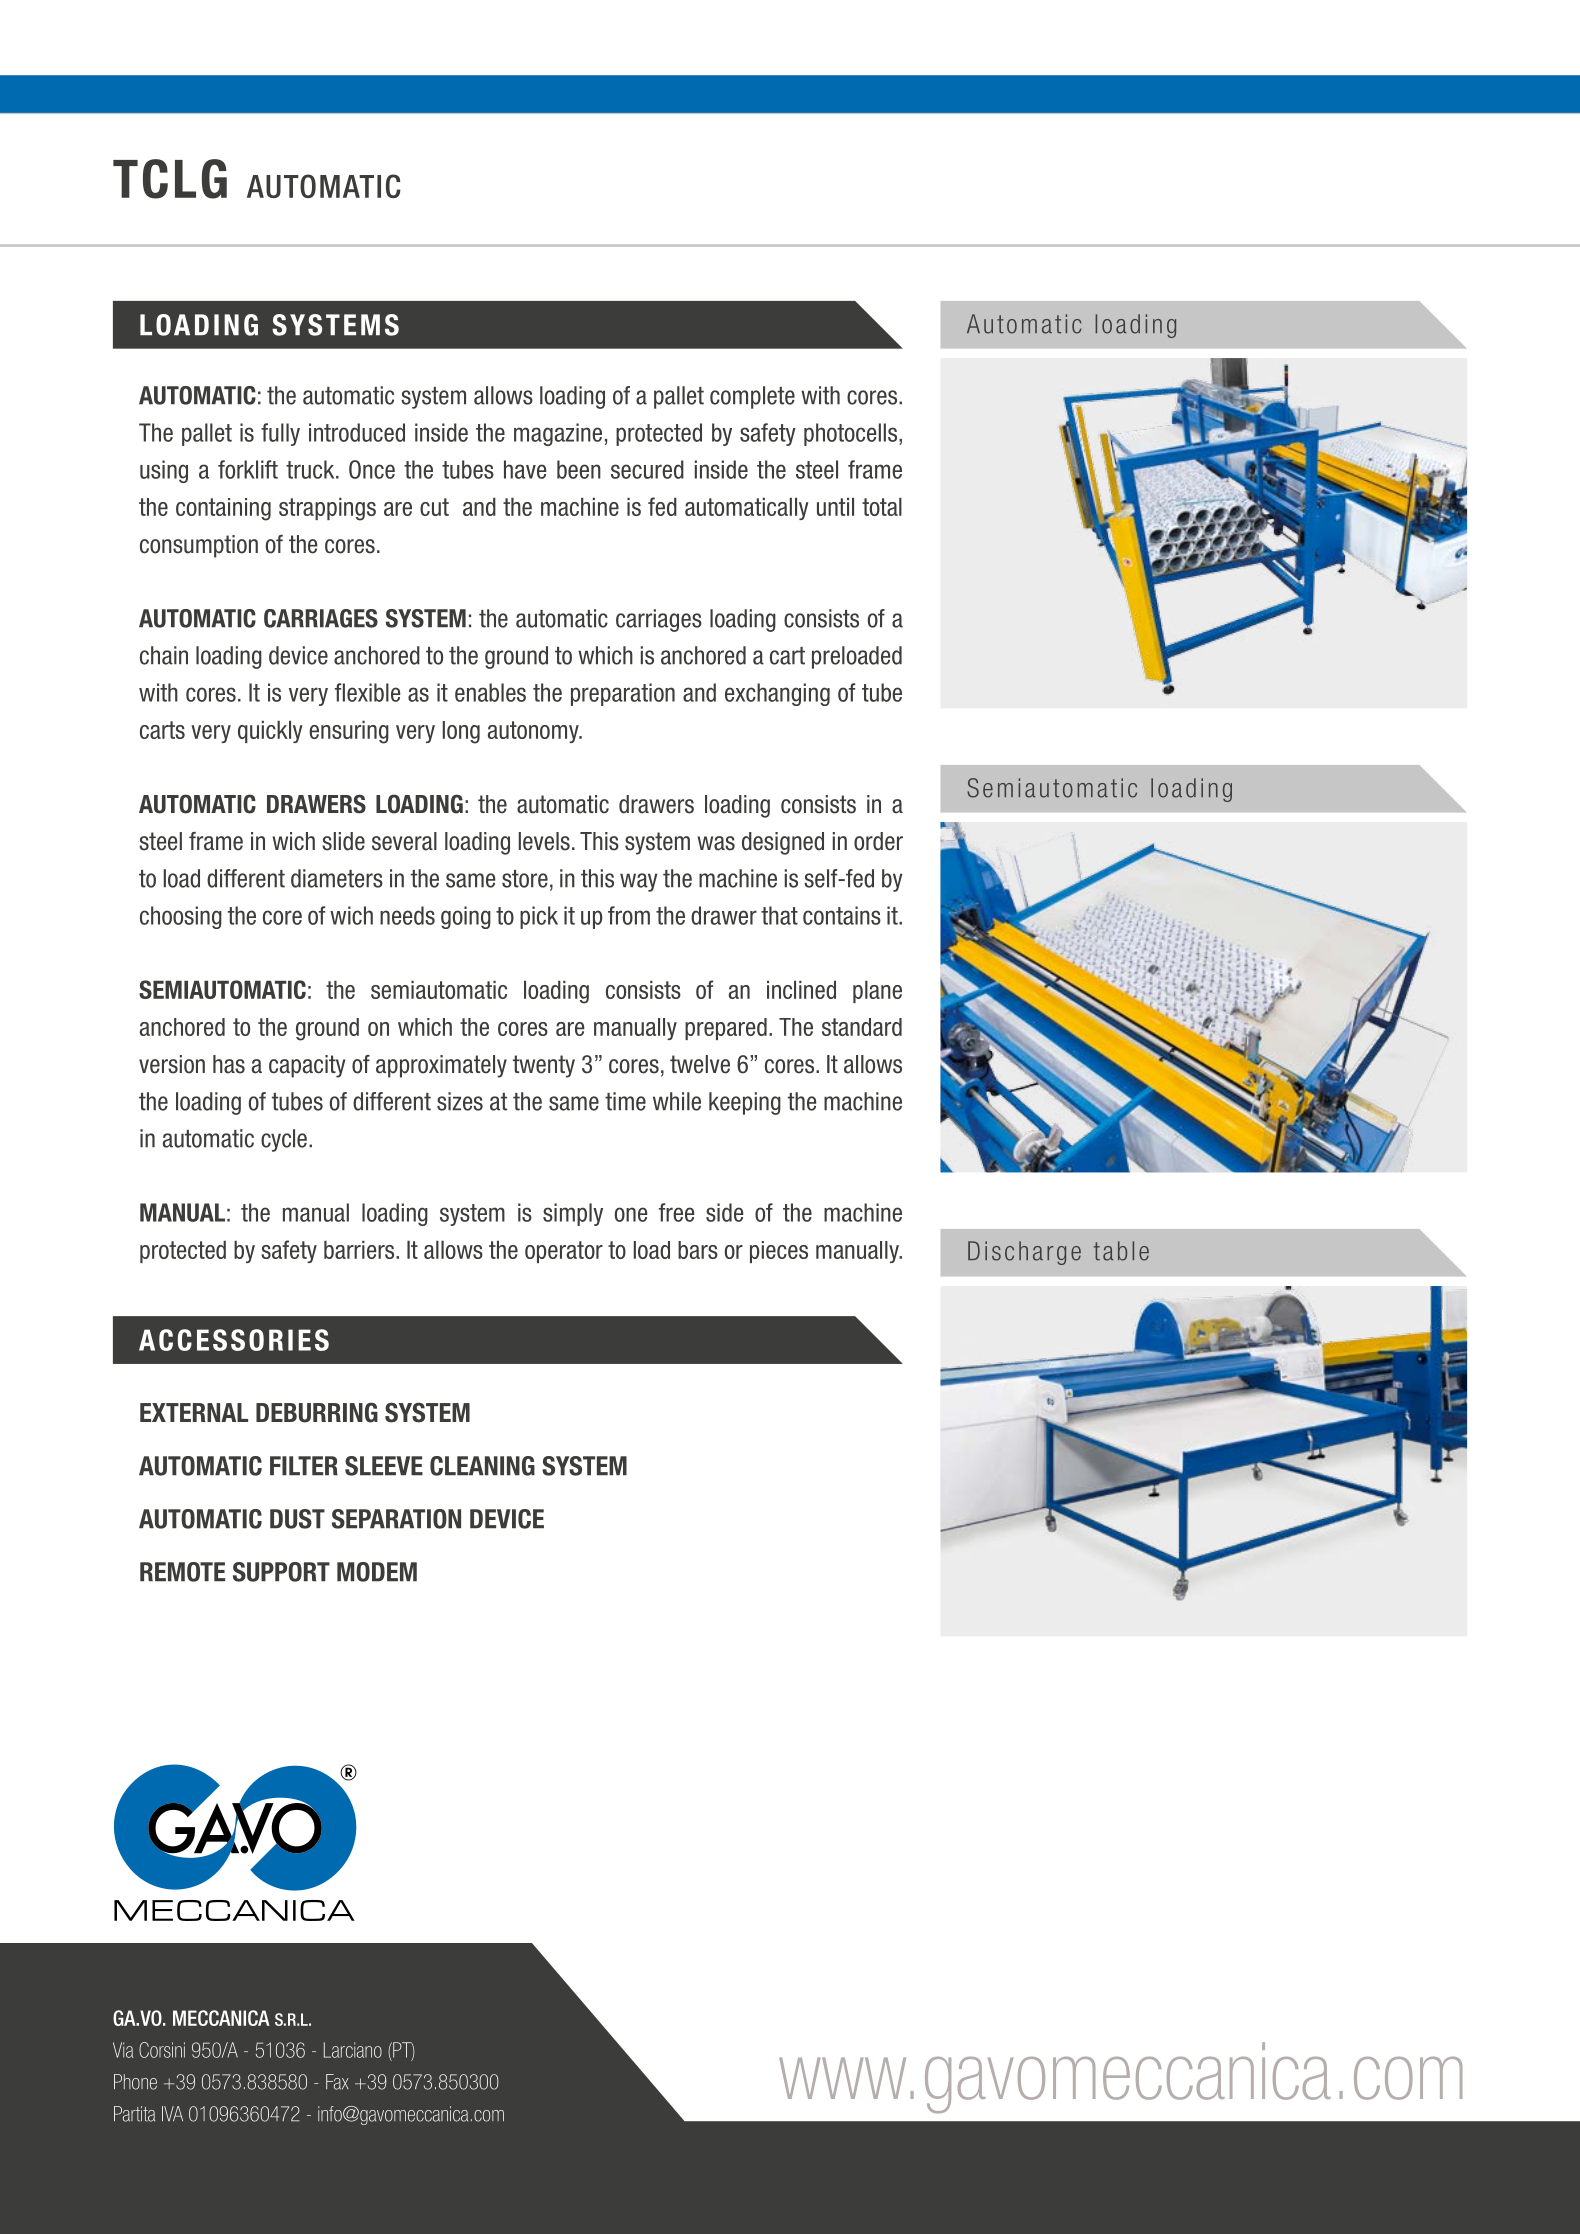 This screenshot has width=1580, height=2234. I want to click on forklift, so click(248, 469).
